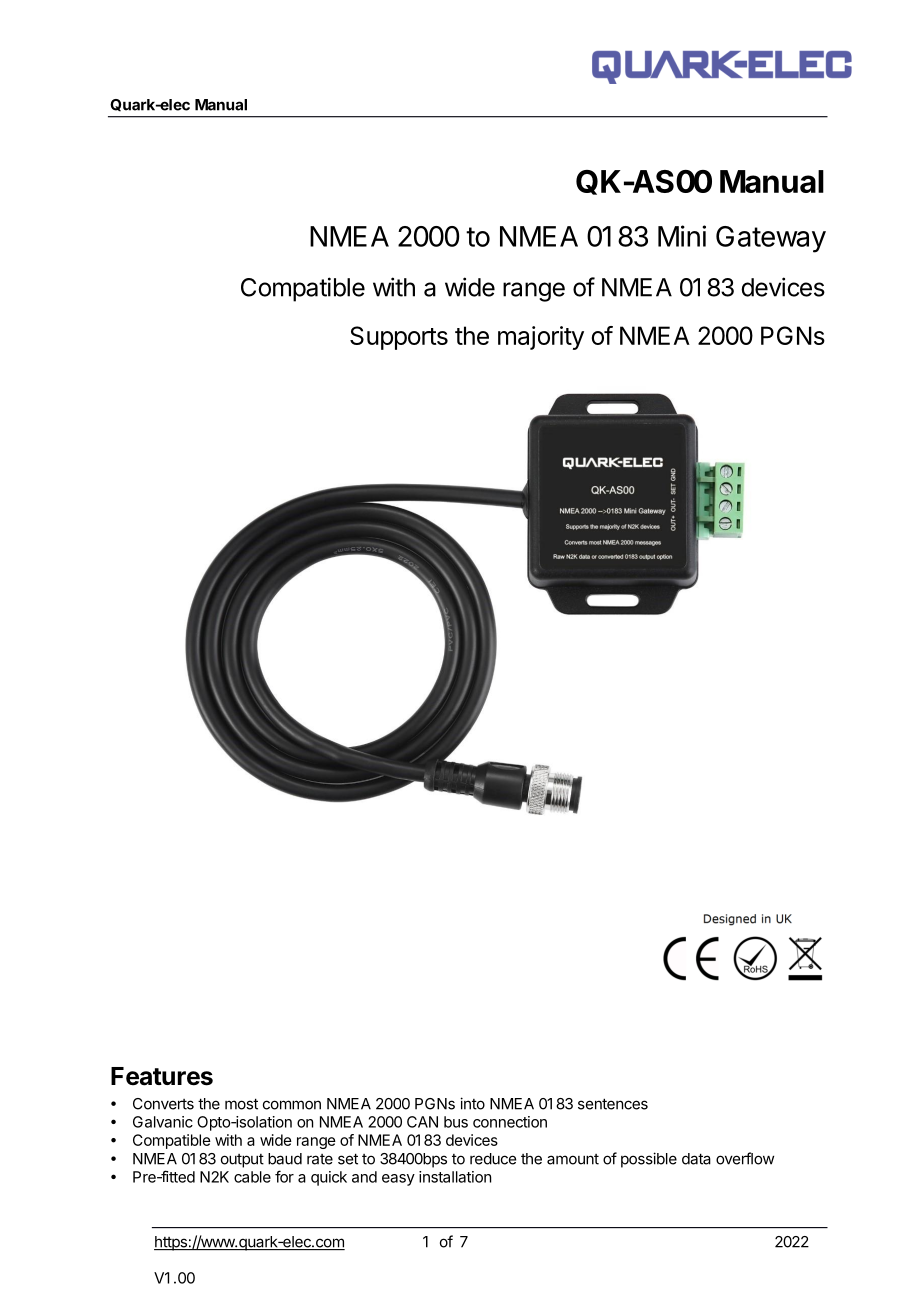 The image size is (924, 1308). What do you see at coordinates (696, 1159) in the screenshot?
I see `data` at bounding box center [696, 1159].
